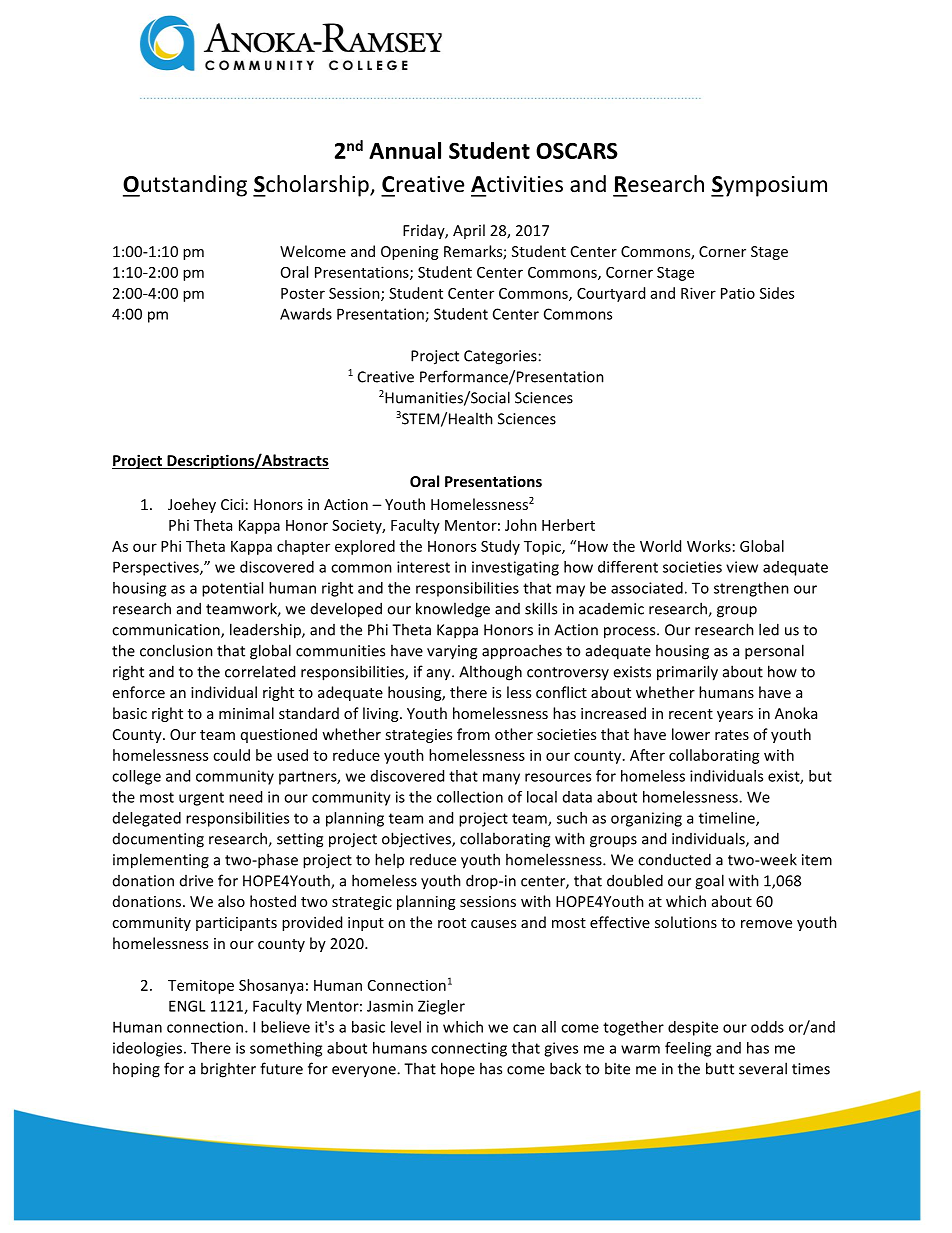 This screenshot has height=1233, width=952. Describe the element at coordinates (751, 589) in the screenshot. I see `strengthen` at that location.
